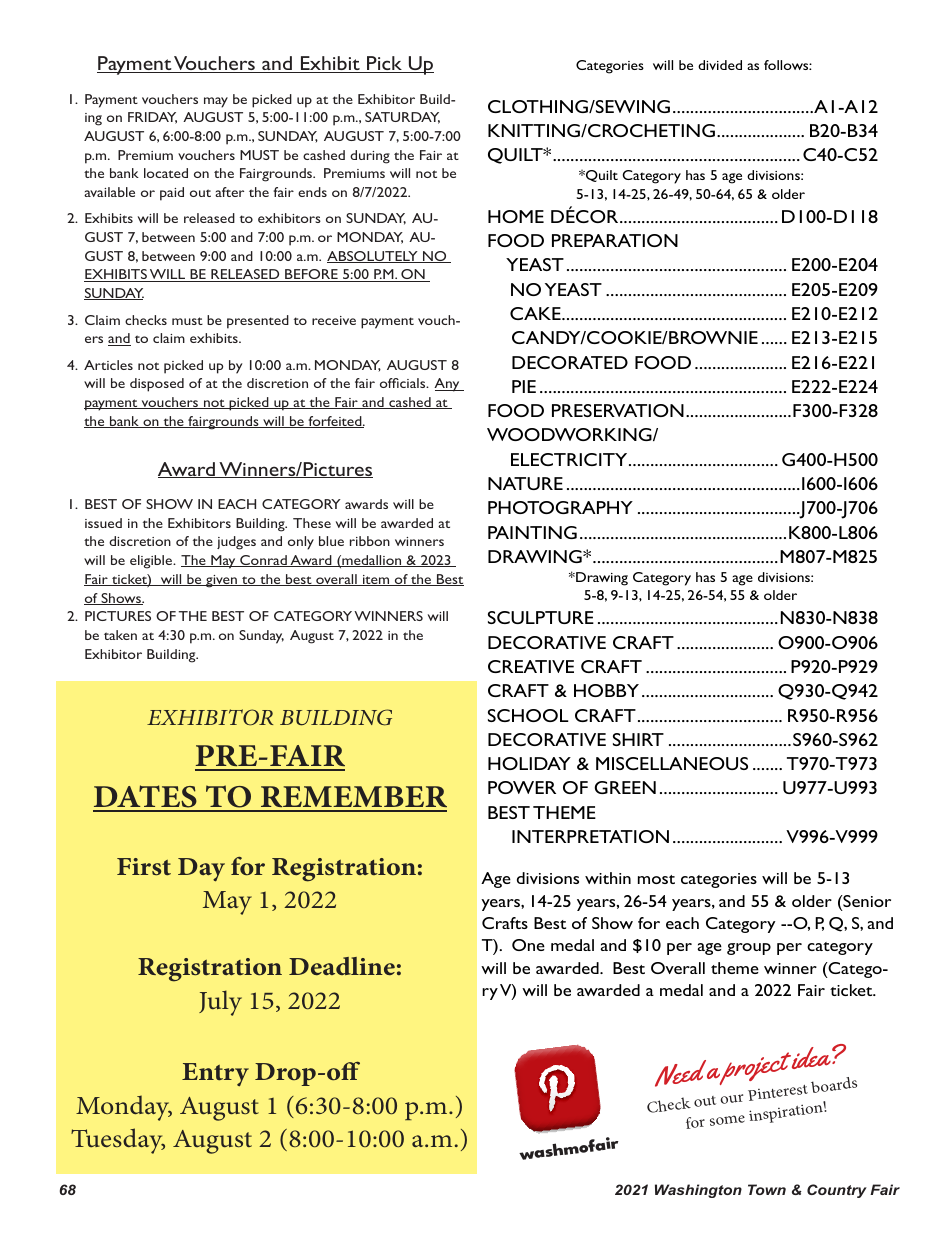 The width and height of the page is (952, 1233). I want to click on DECORATED, so click(570, 362).
